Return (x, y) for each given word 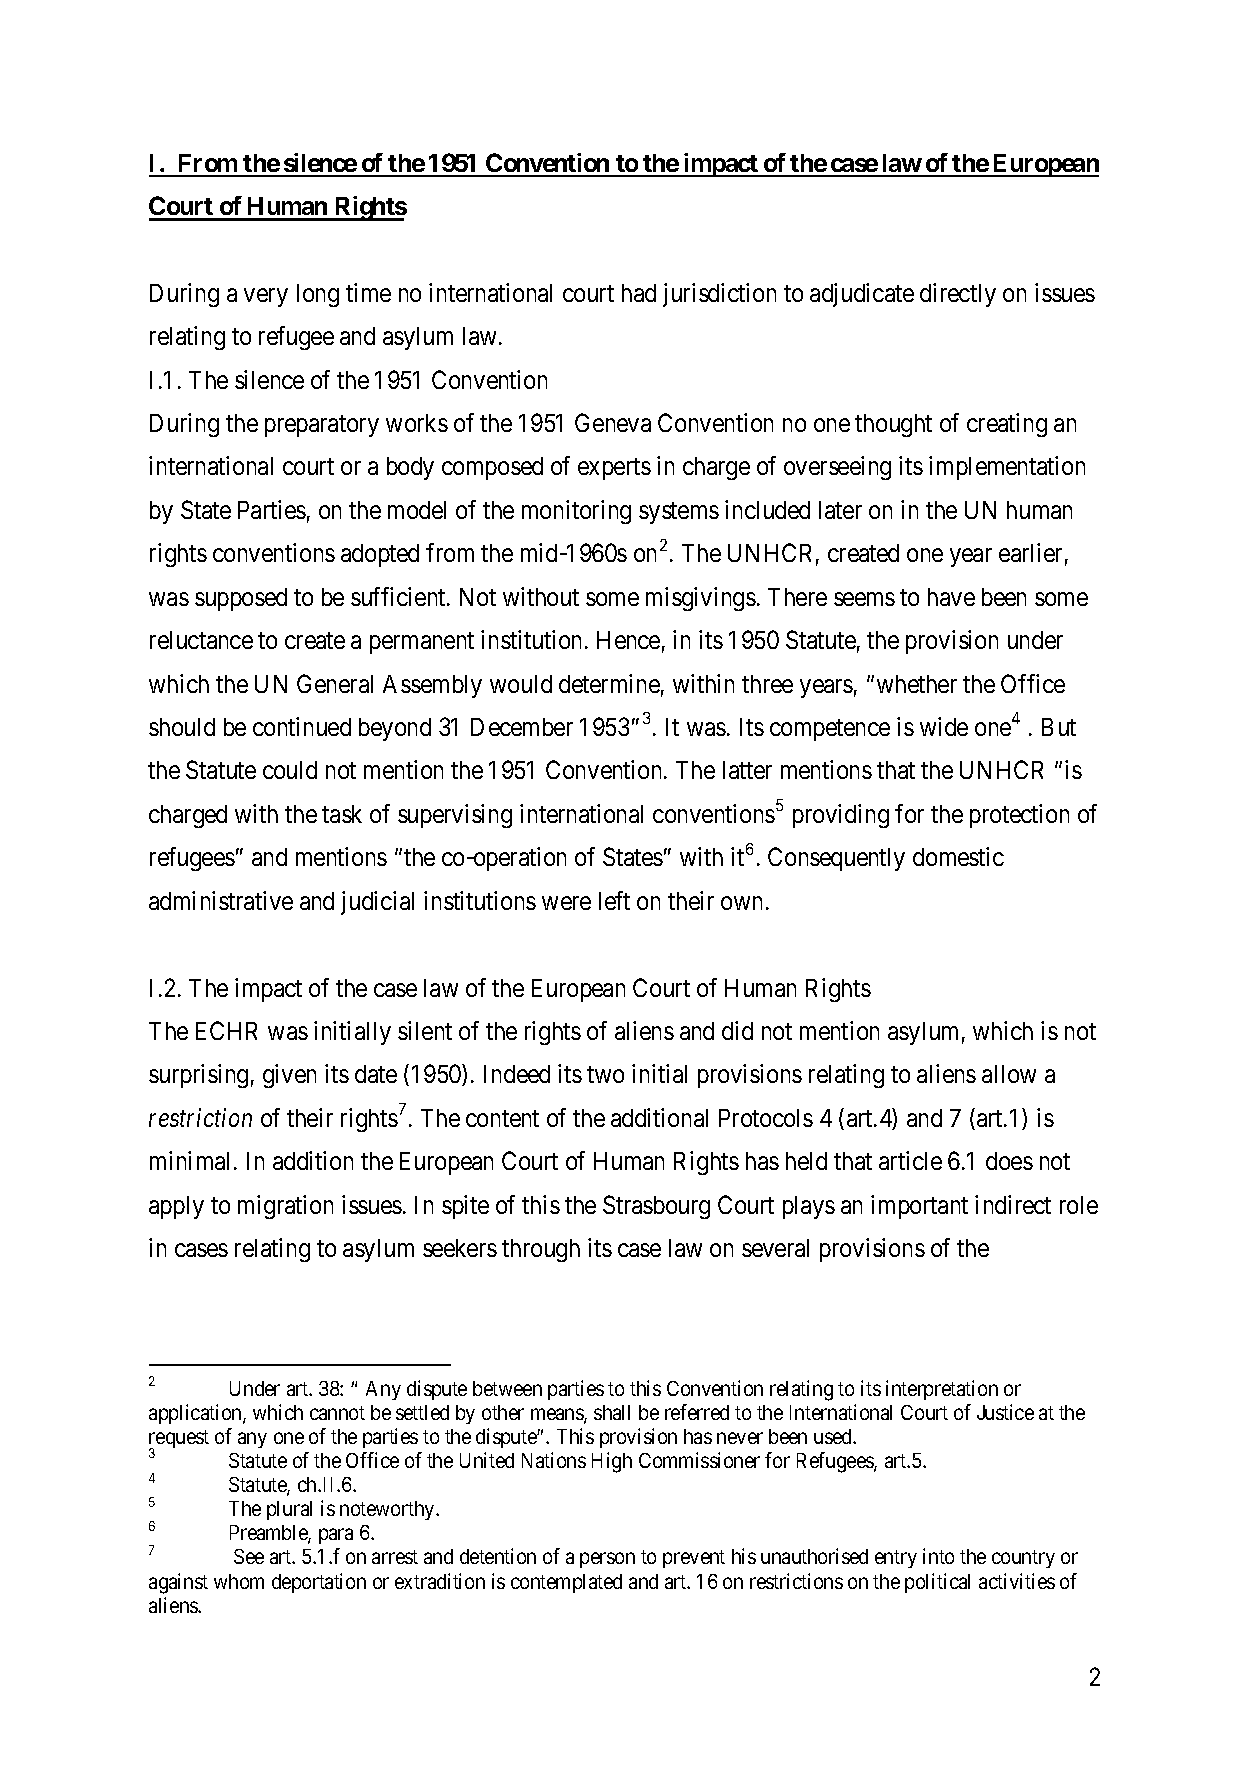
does (1009, 1161)
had (639, 293)
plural (289, 1510)
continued (302, 726)
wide (944, 726)
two (605, 1075)
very (266, 297)
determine (609, 683)
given (289, 1076)
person (607, 1560)
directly (958, 295)
